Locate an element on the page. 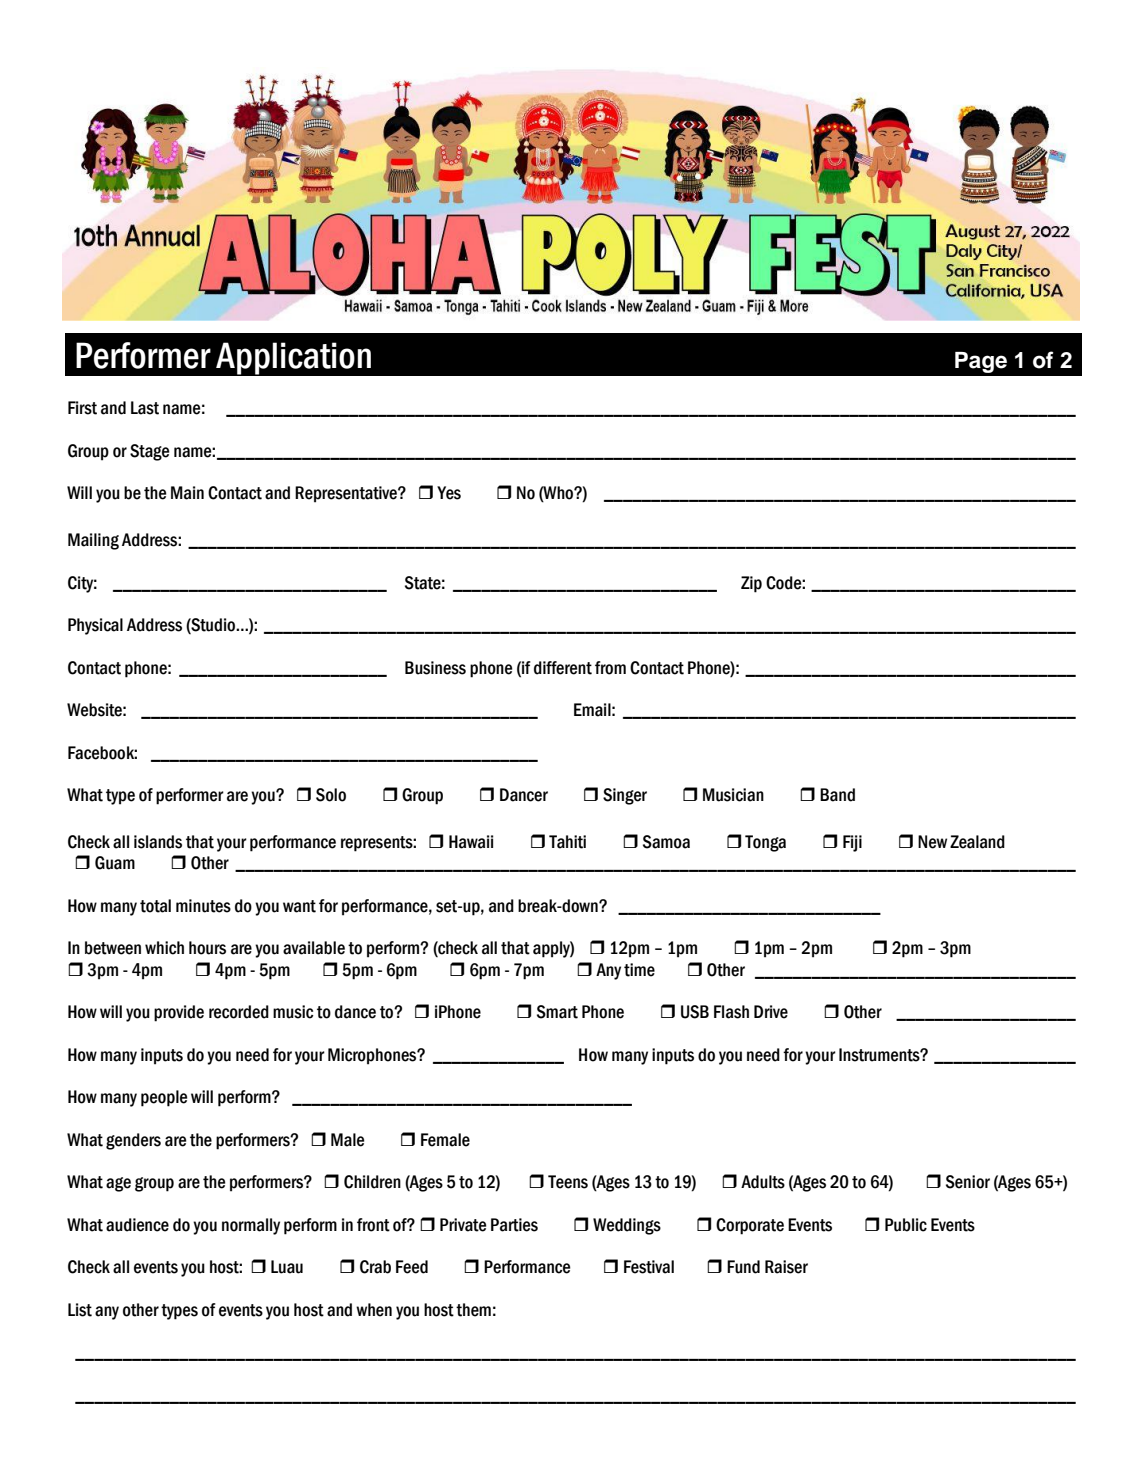 Image resolution: width=1146 pixels, height=1484 pixels. Yes is located at coordinates (449, 493).
